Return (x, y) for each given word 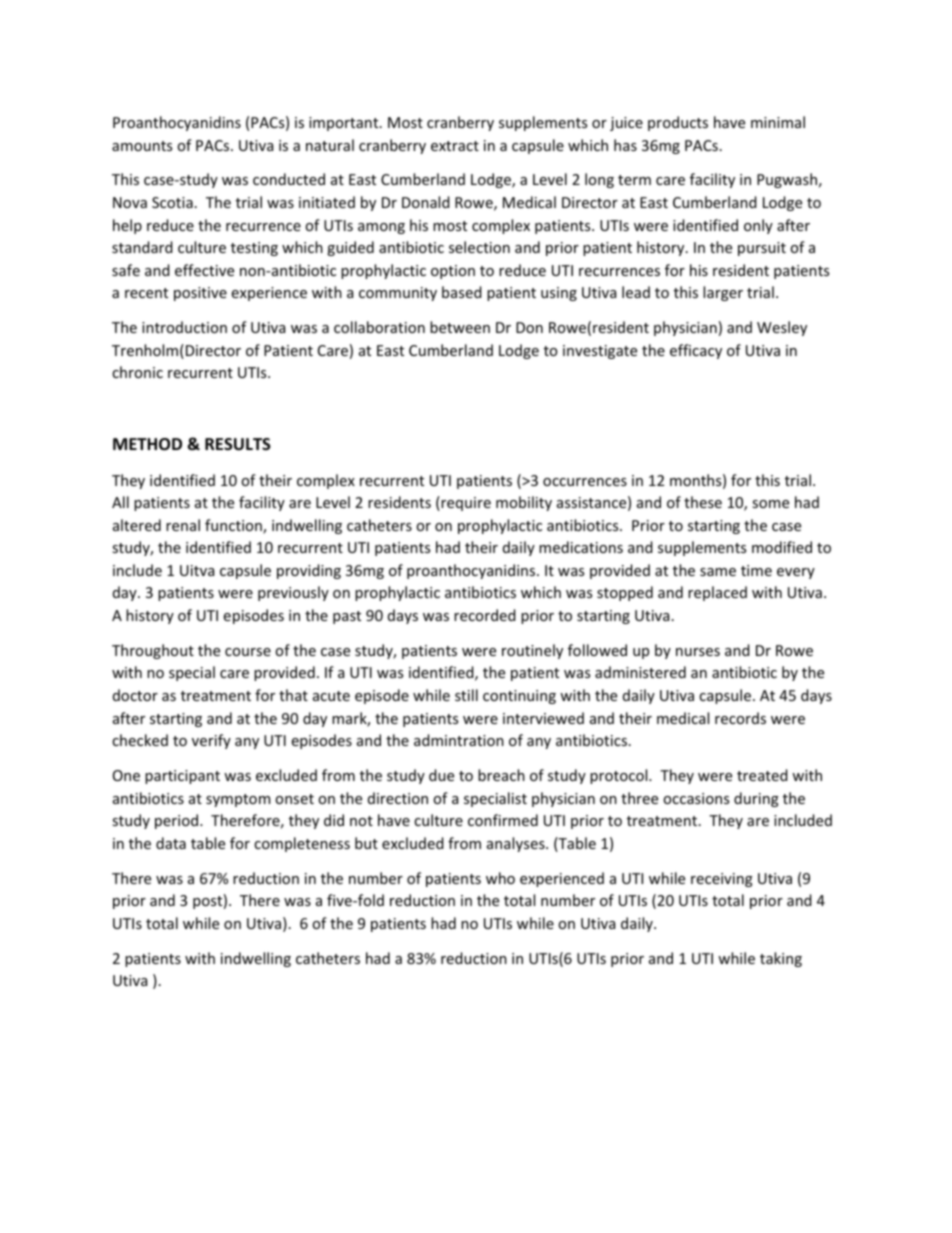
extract (455, 146)
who (500, 878)
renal (183, 525)
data (171, 843)
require (465, 503)
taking (781, 959)
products (678, 123)
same (718, 572)
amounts (142, 146)
